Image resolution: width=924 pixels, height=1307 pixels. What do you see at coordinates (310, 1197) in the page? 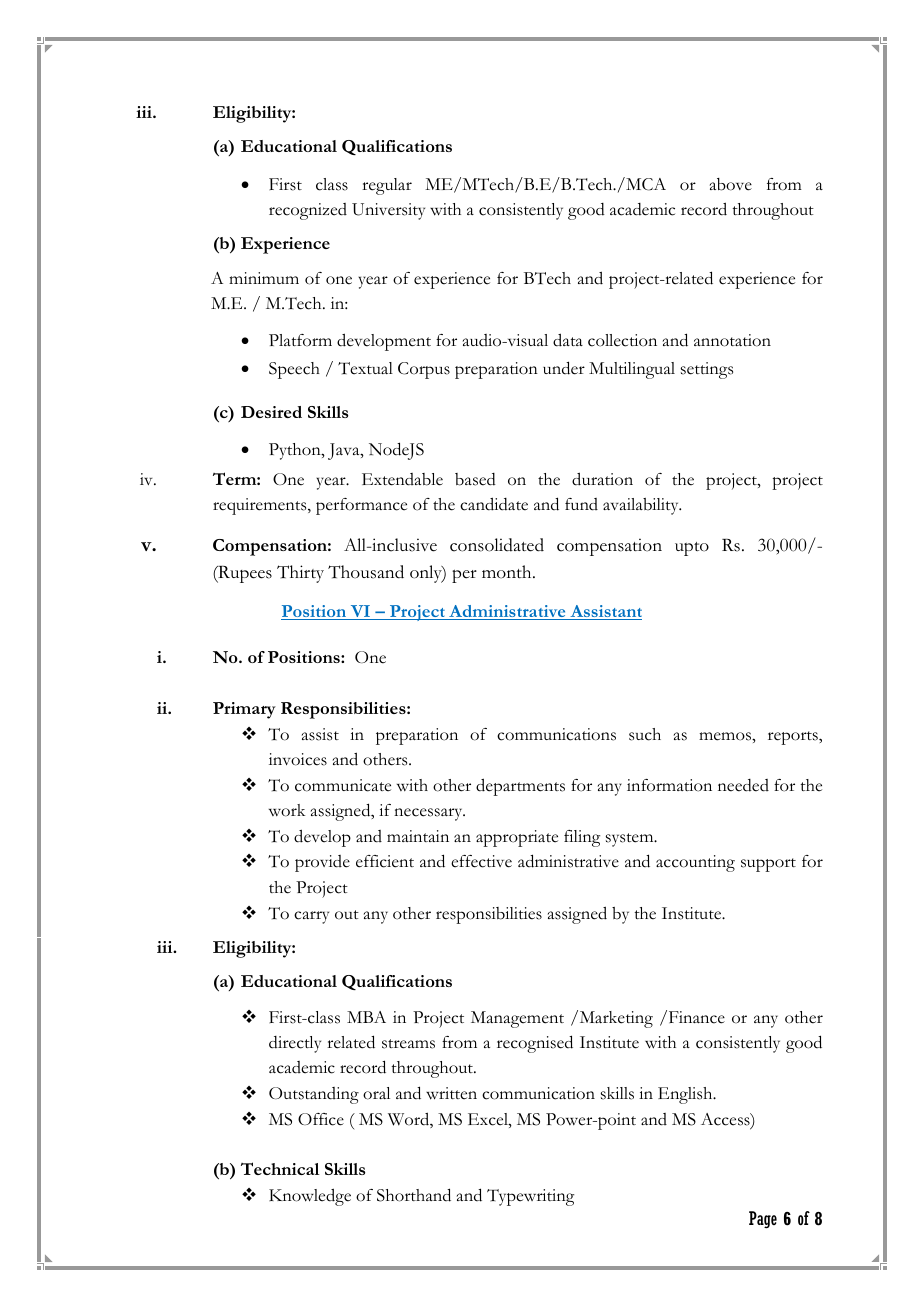
I see `Knowledge` at bounding box center [310, 1197].
